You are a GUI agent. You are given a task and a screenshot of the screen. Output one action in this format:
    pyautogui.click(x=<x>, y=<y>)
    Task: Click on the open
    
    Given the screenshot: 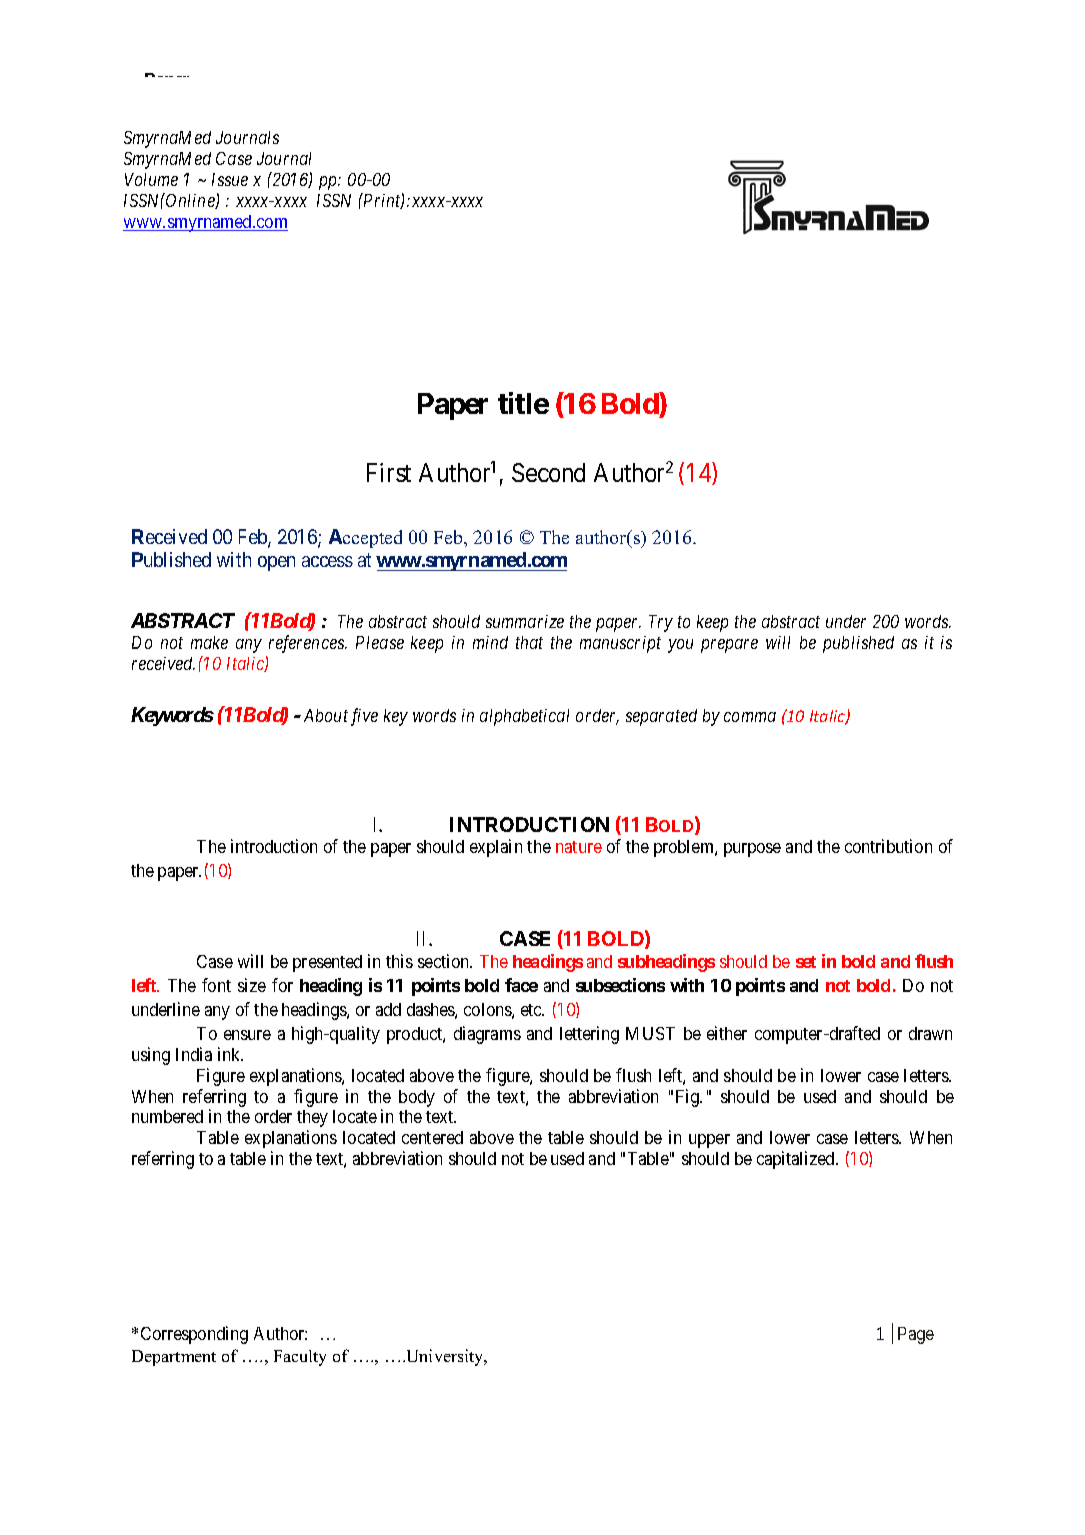 What is the action you would take?
    pyautogui.click(x=276, y=563)
